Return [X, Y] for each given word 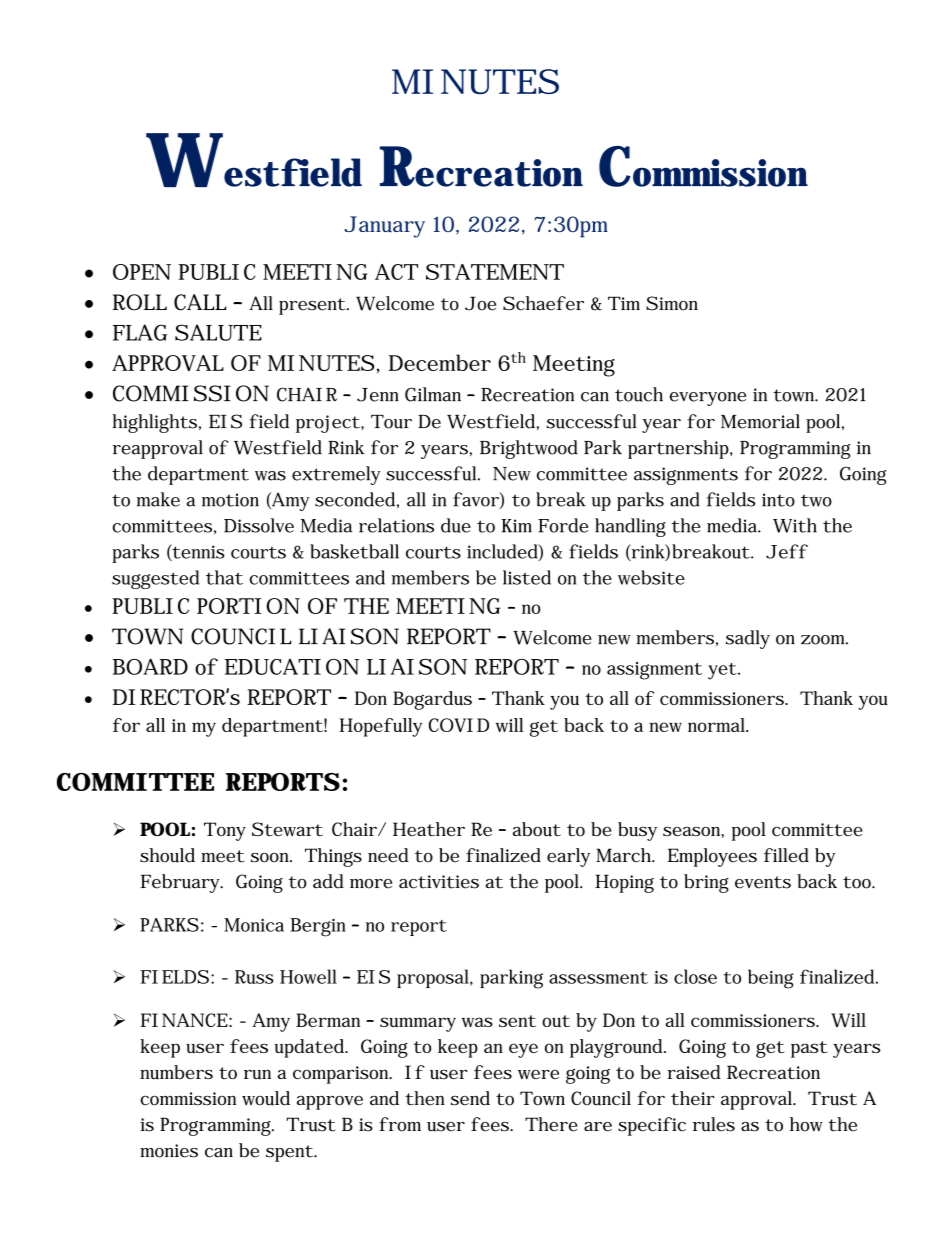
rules [714, 1124]
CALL [200, 302]
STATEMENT [495, 272]
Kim [516, 526]
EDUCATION [291, 667]
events [763, 882]
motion [230, 500]
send [470, 1098]
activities [439, 882]
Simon [672, 303]
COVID [459, 725]
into [778, 500]
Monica [254, 925]
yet [722, 671]
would [266, 1098]
